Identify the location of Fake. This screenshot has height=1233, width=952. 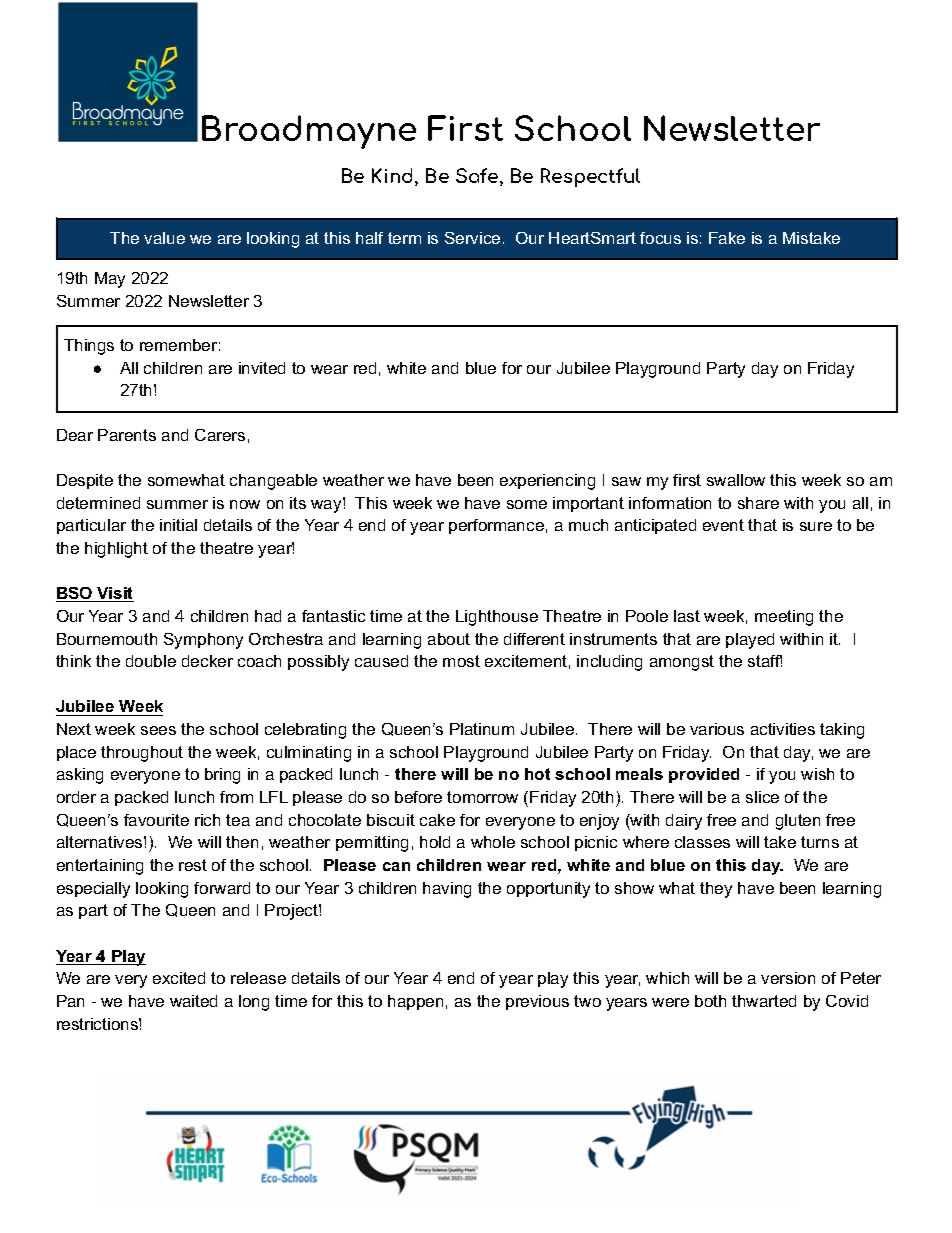
(727, 238).
